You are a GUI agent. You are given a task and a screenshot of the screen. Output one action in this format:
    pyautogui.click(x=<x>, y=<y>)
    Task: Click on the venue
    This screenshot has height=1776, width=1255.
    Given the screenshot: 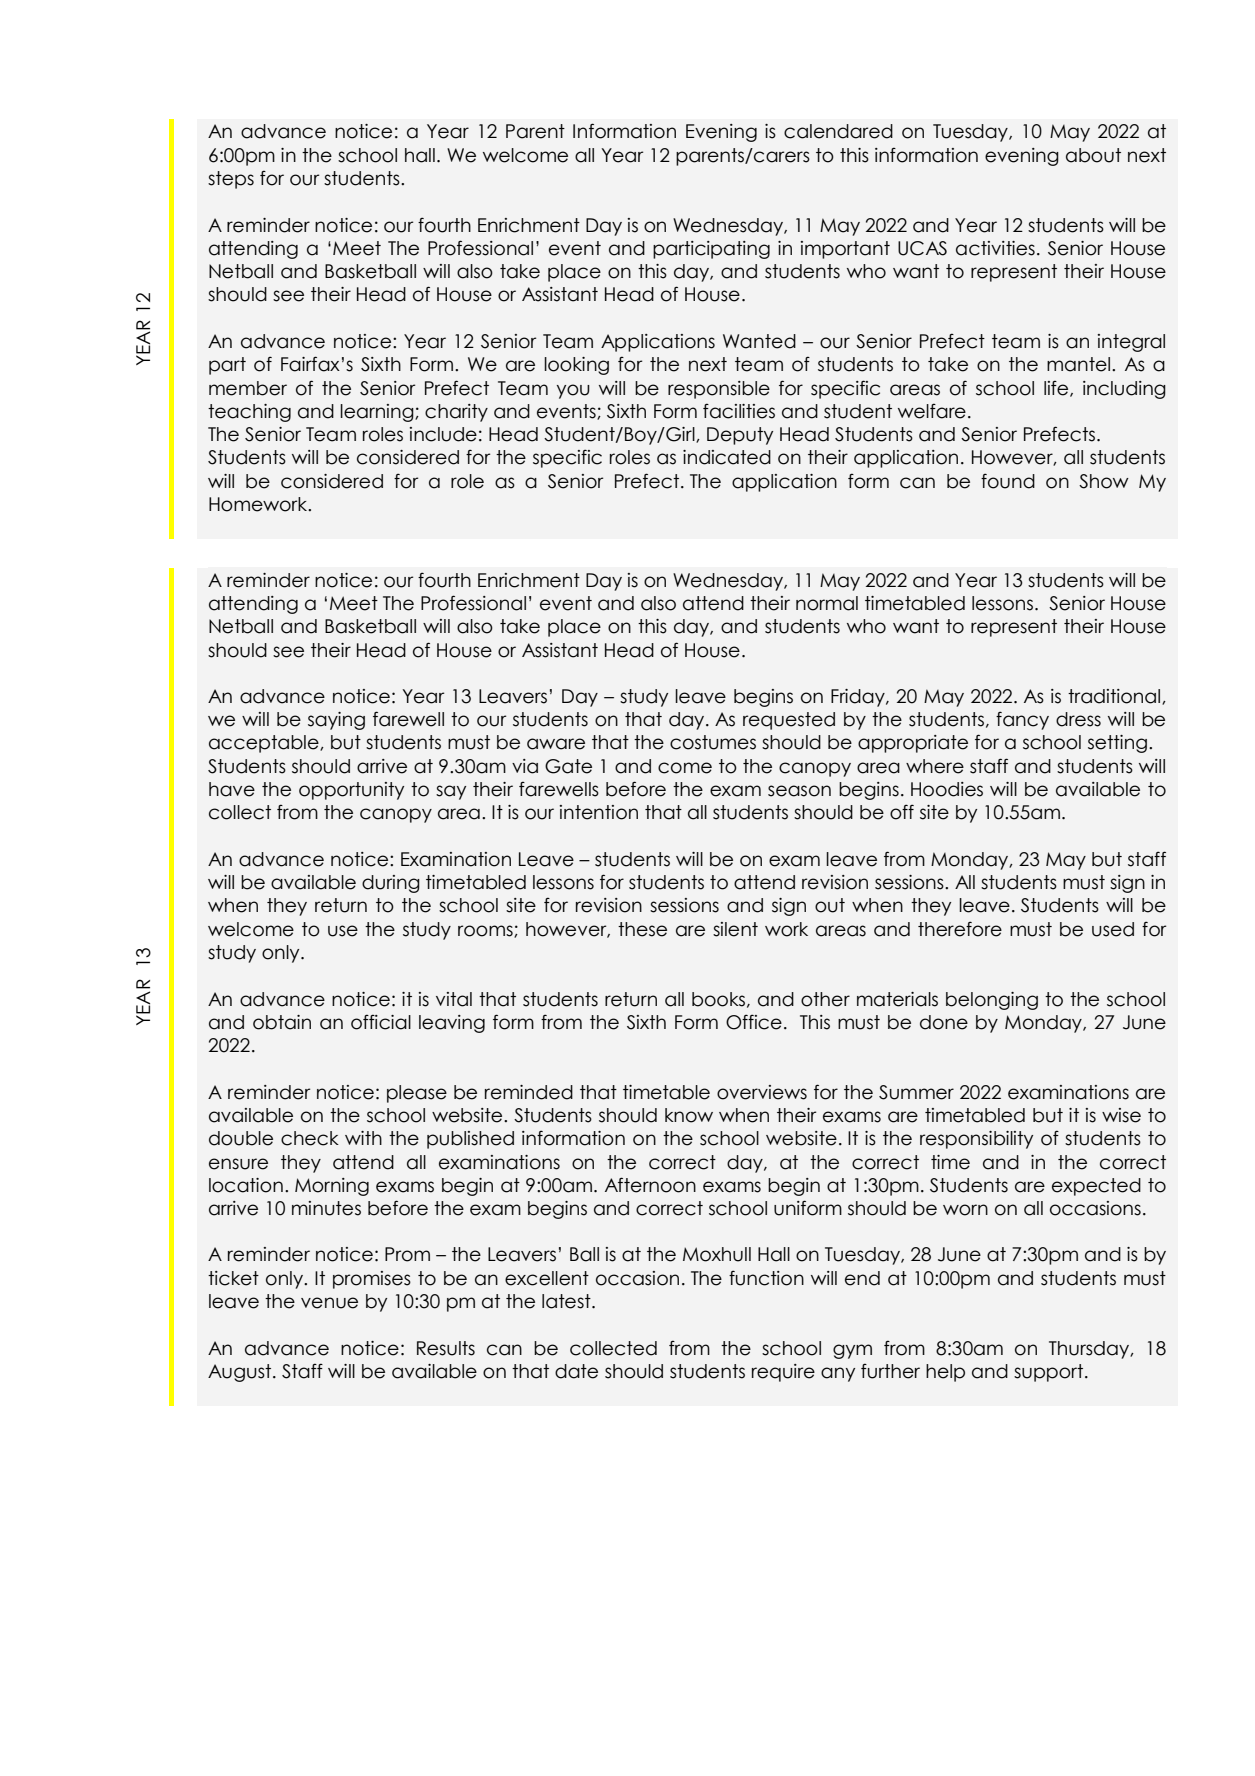 What is the action you would take?
    pyautogui.click(x=329, y=1303)
